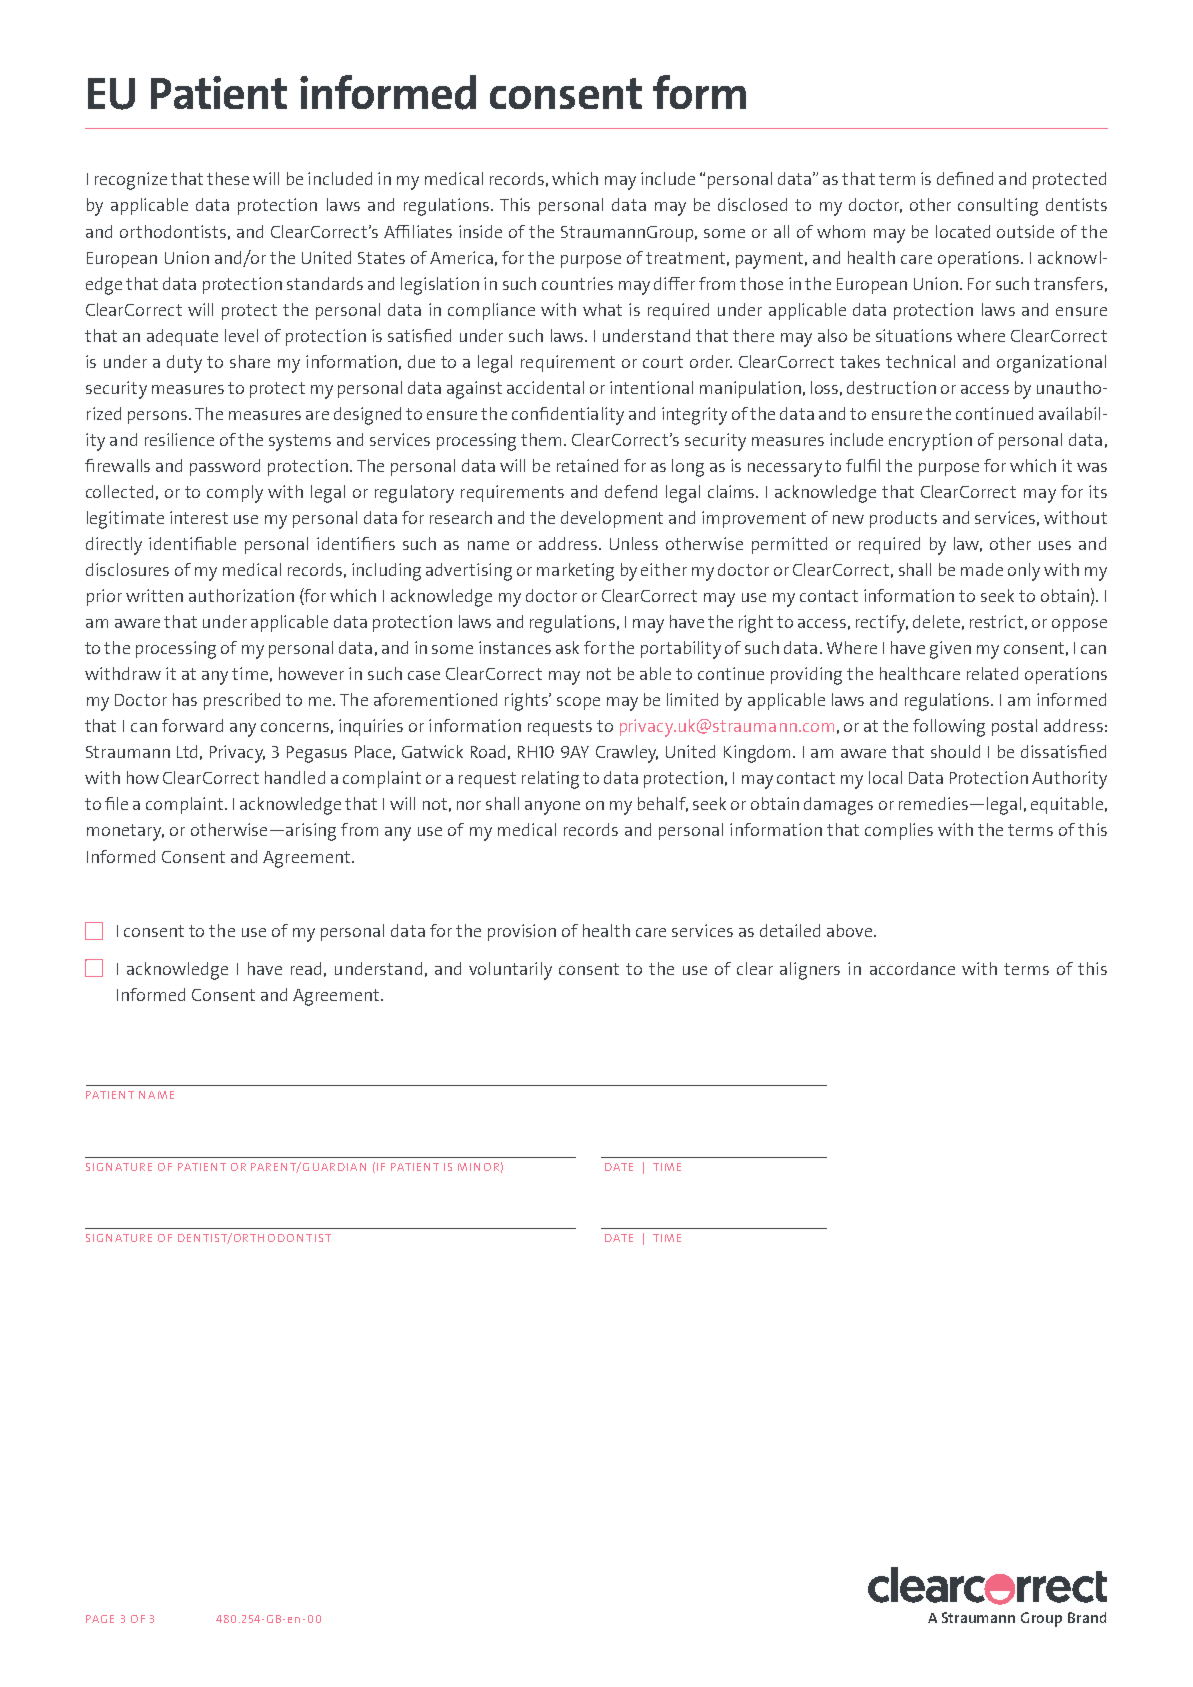 The image size is (1193, 1687). What do you see at coordinates (478, 1167) in the page?
I see `MINOR` at bounding box center [478, 1167].
